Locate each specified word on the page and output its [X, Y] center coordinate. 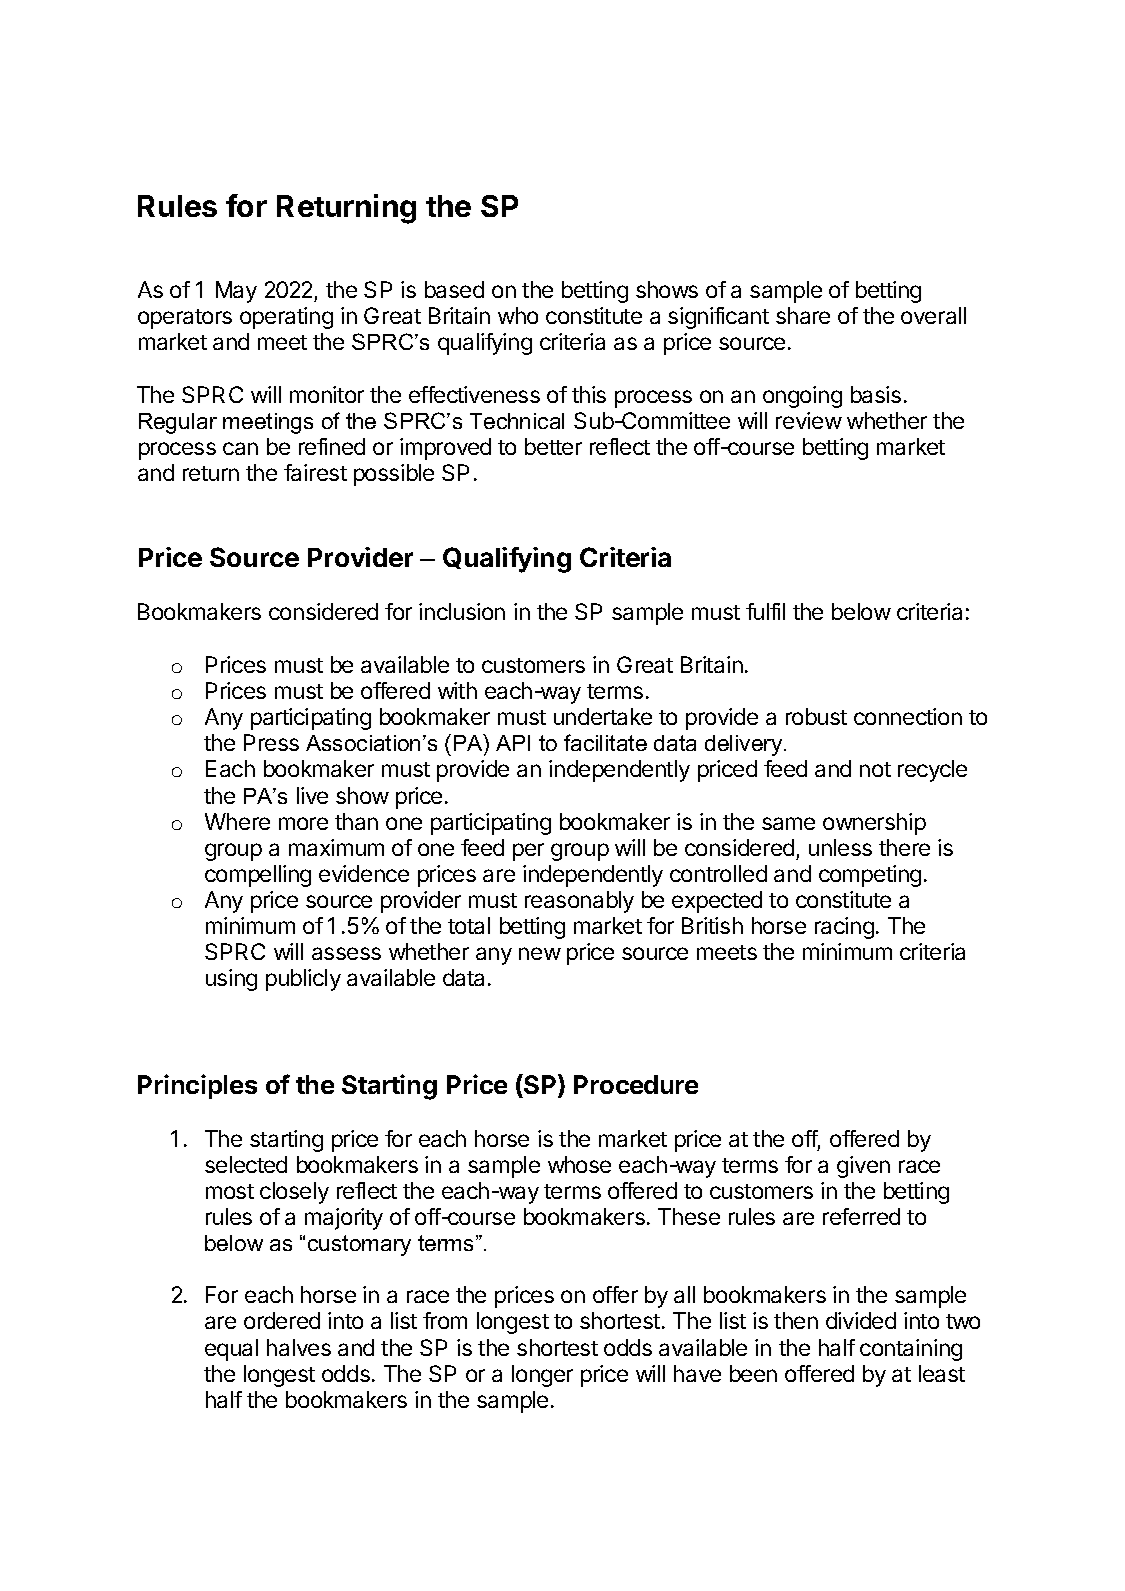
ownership [874, 824]
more [303, 823]
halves [299, 1347]
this [589, 394]
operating [286, 318]
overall [933, 315]
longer [542, 1376]
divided [861, 1320]
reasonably [579, 902]
